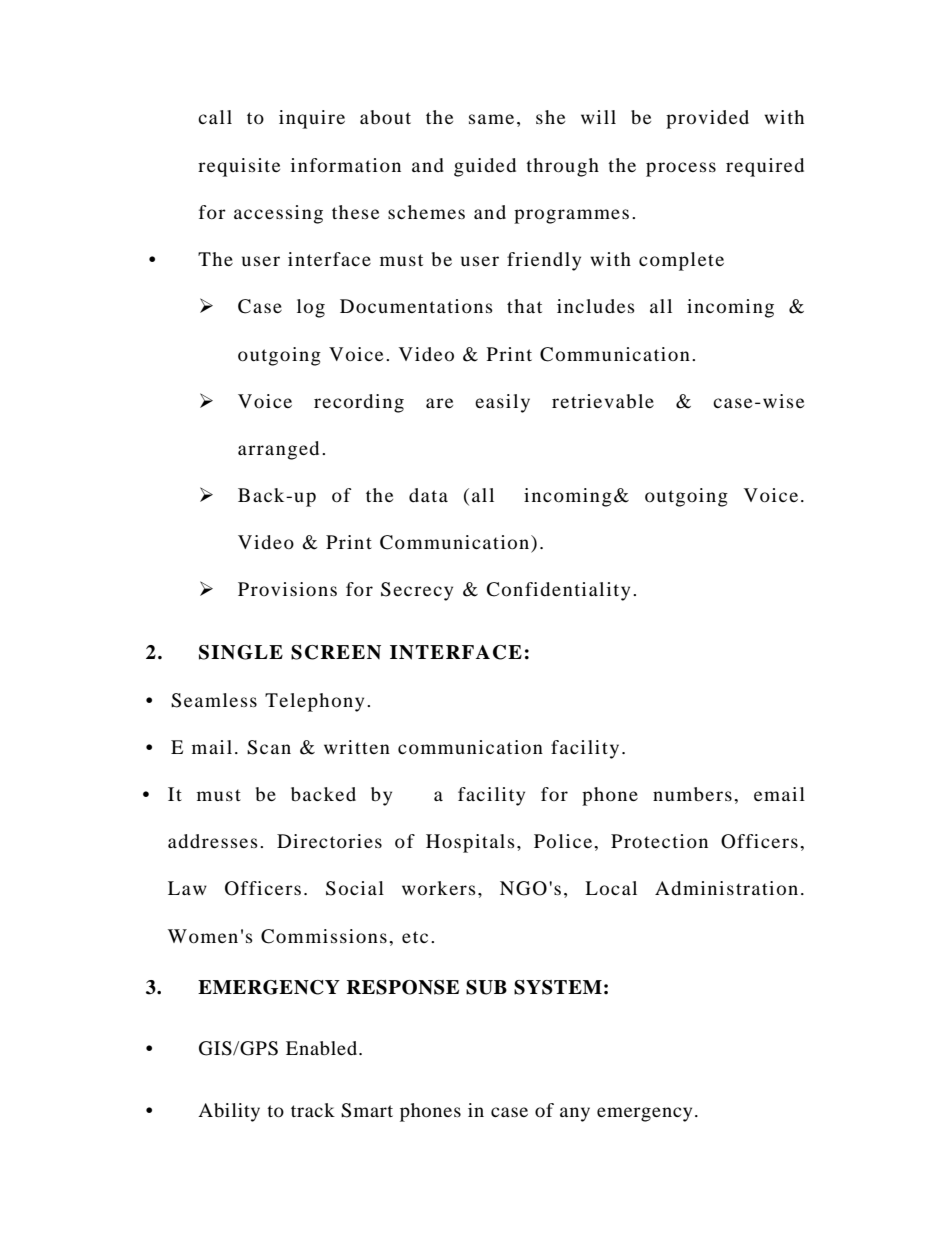  Describe the element at coordinates (485, 167) in the document. I see `guided` at that location.
